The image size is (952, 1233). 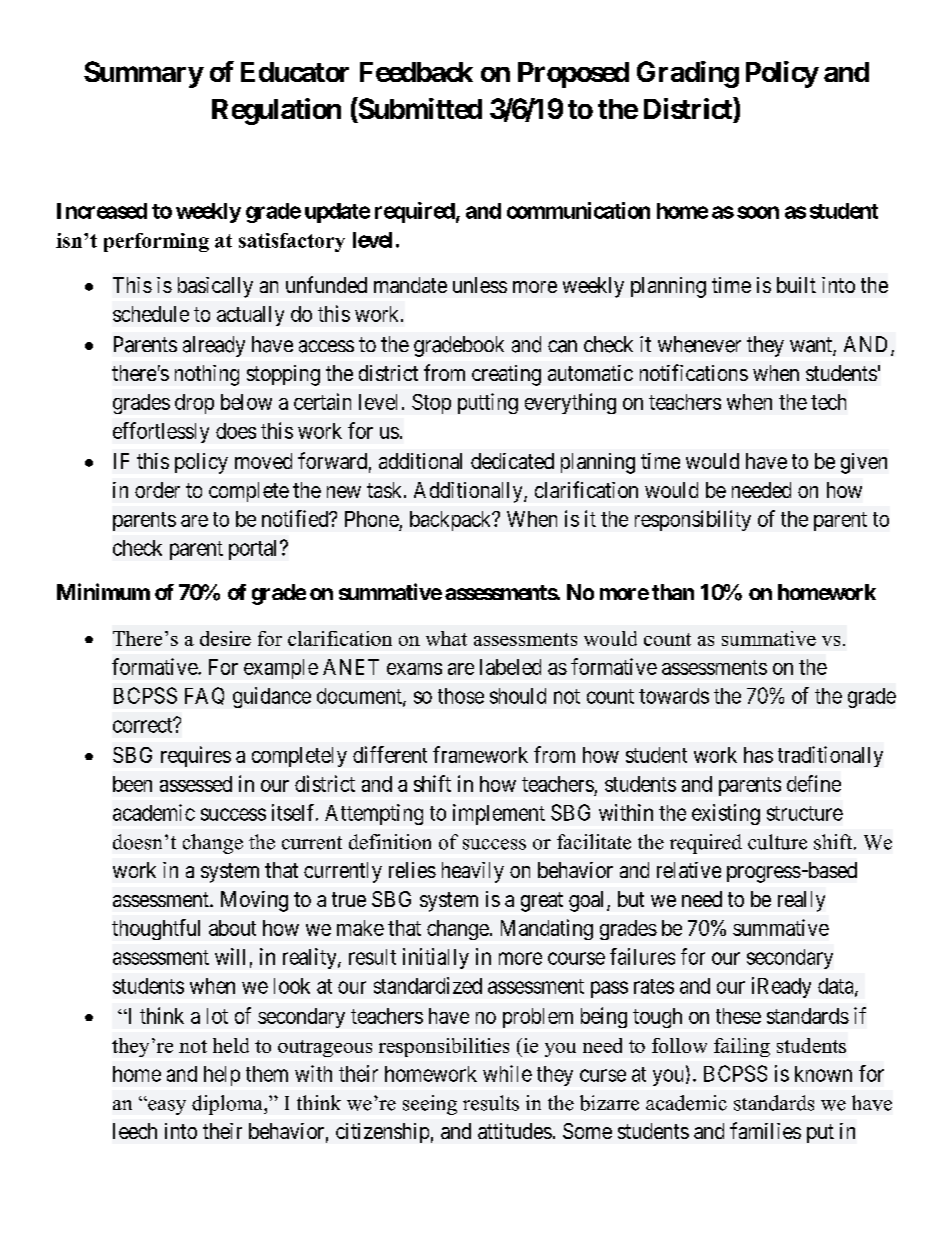 What do you see at coordinates (473, 872) in the screenshot?
I see `heavily` at bounding box center [473, 872].
